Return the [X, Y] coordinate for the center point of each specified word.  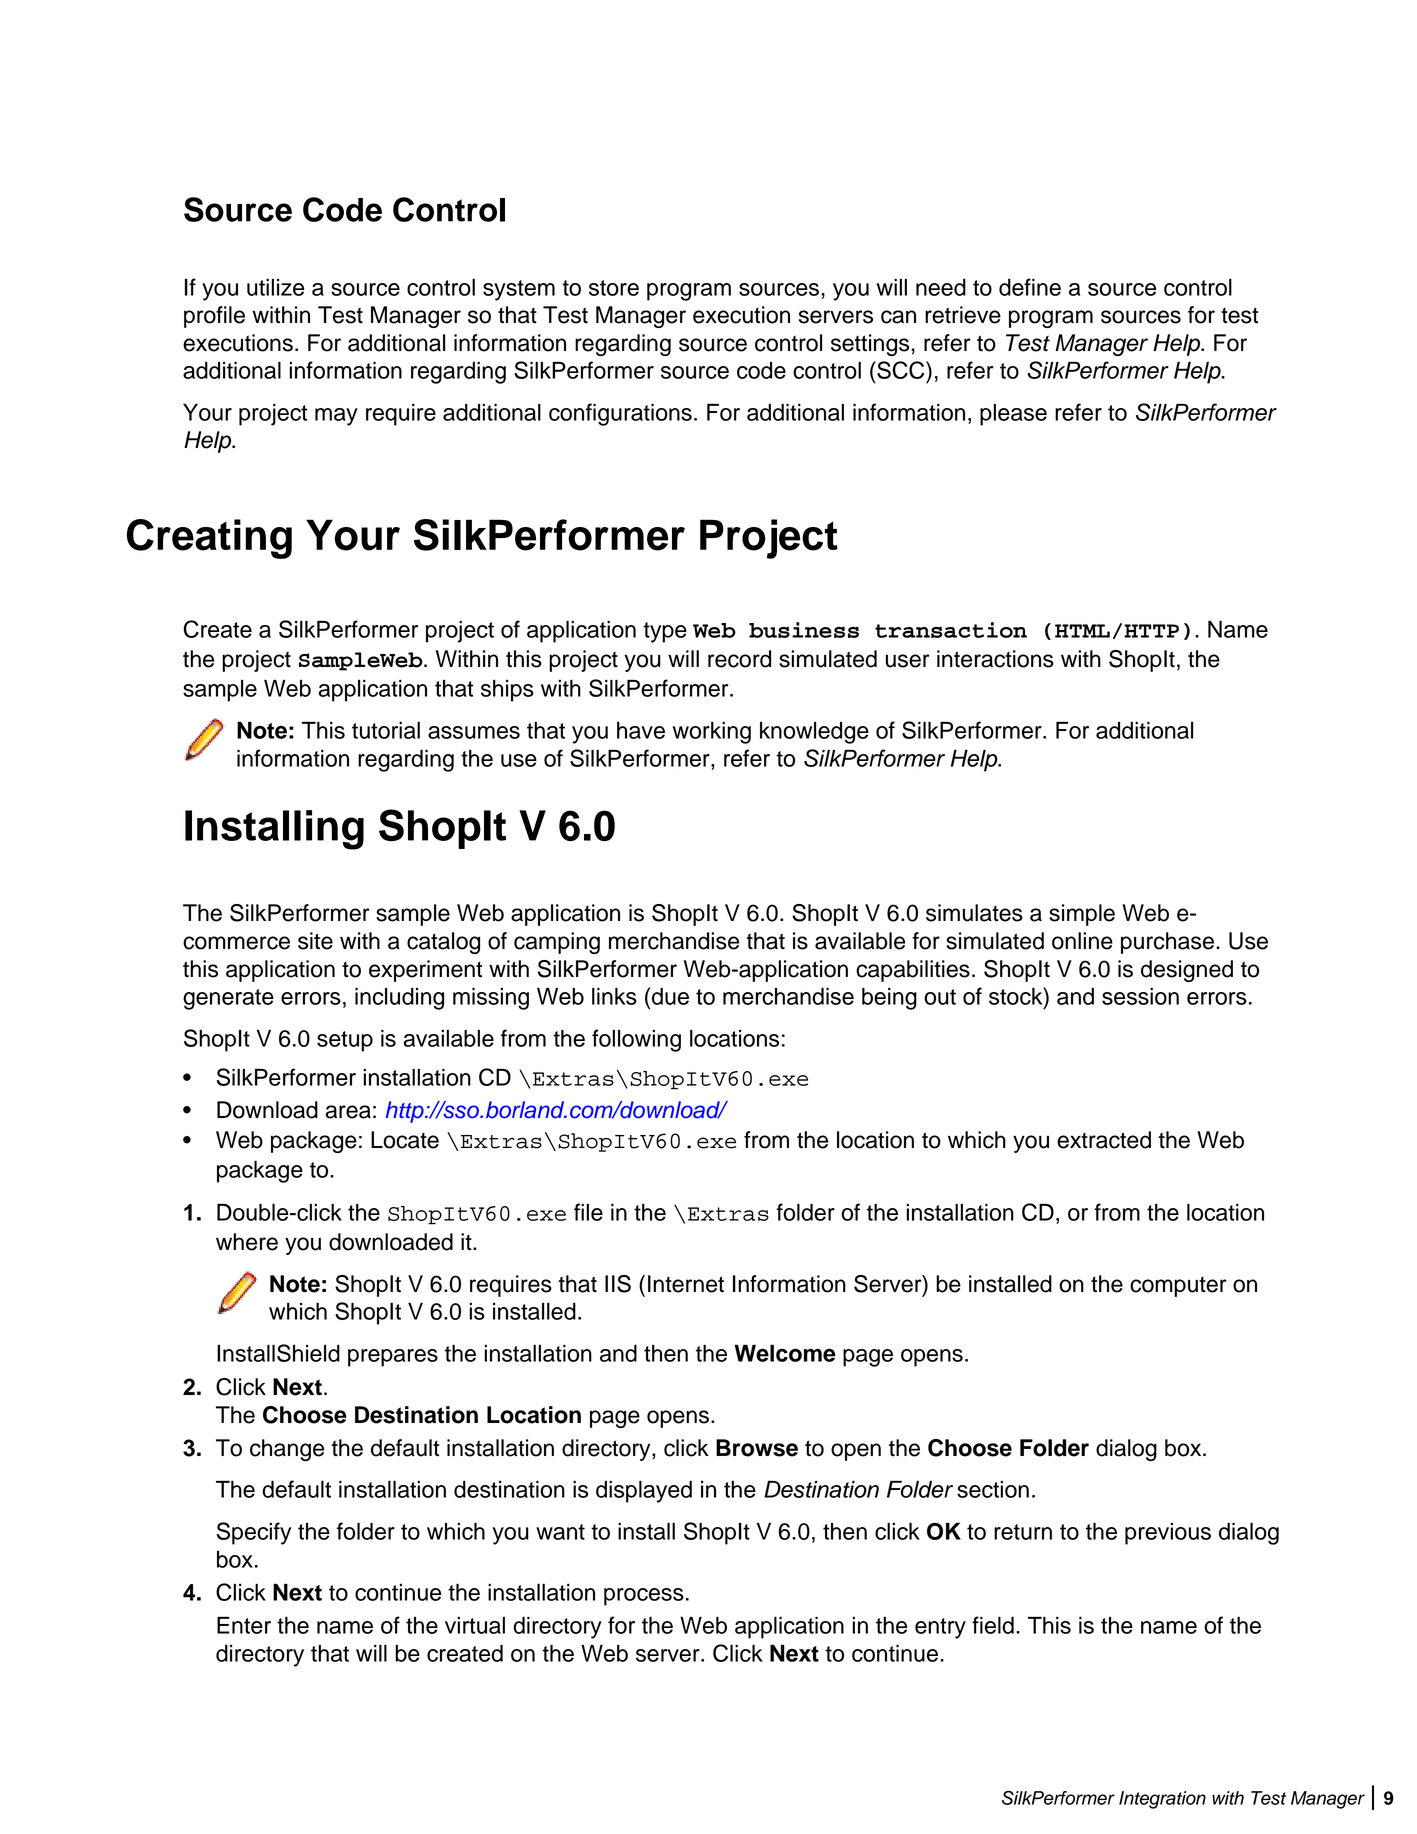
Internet [686, 1284]
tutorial [386, 730]
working [712, 733]
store [614, 288]
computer [1178, 1287]
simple [1082, 915]
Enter [244, 1625]
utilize [275, 287]
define [1030, 287]
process [644, 1597]
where [247, 1242]
